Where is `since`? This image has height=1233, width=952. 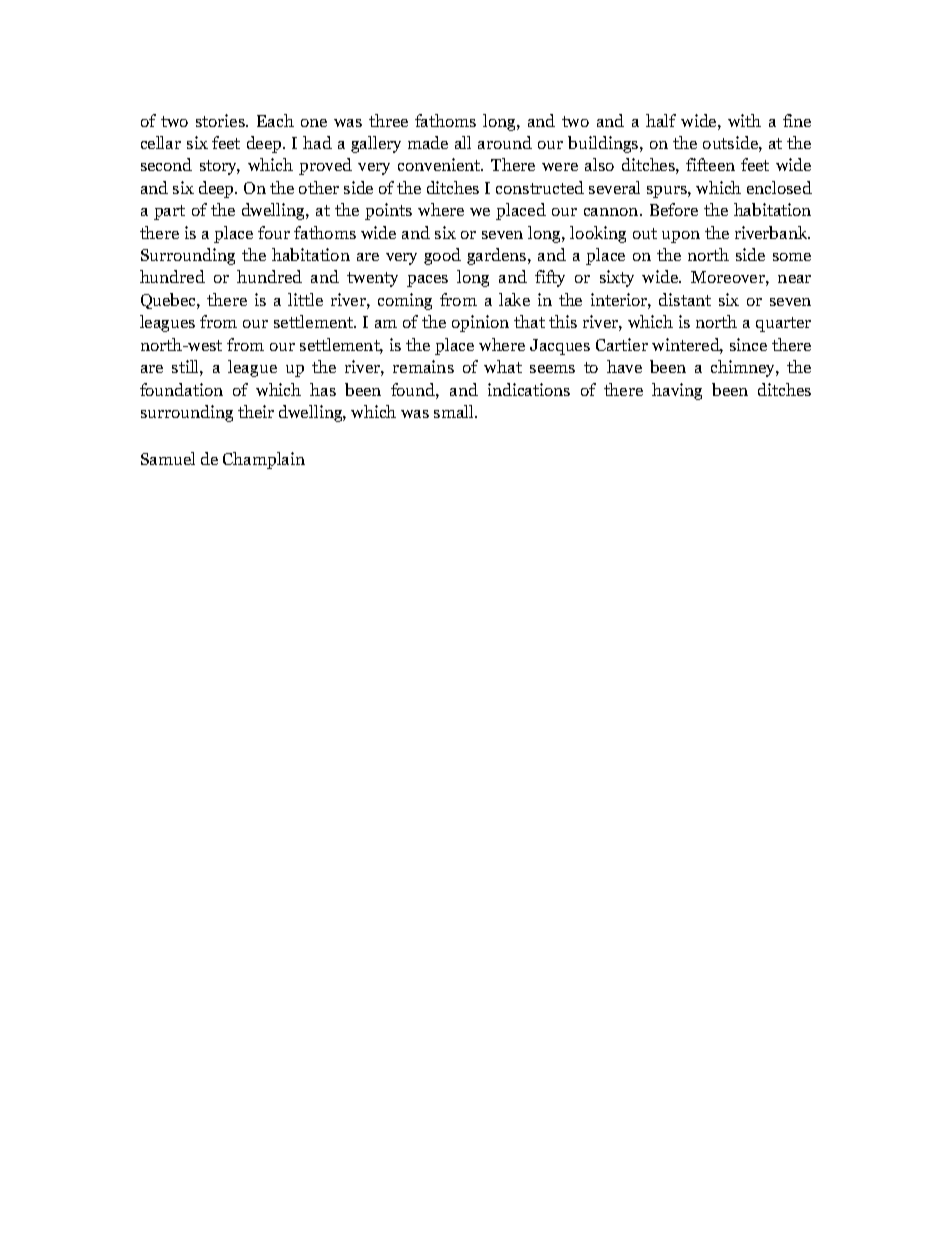
since is located at coordinates (748, 344).
